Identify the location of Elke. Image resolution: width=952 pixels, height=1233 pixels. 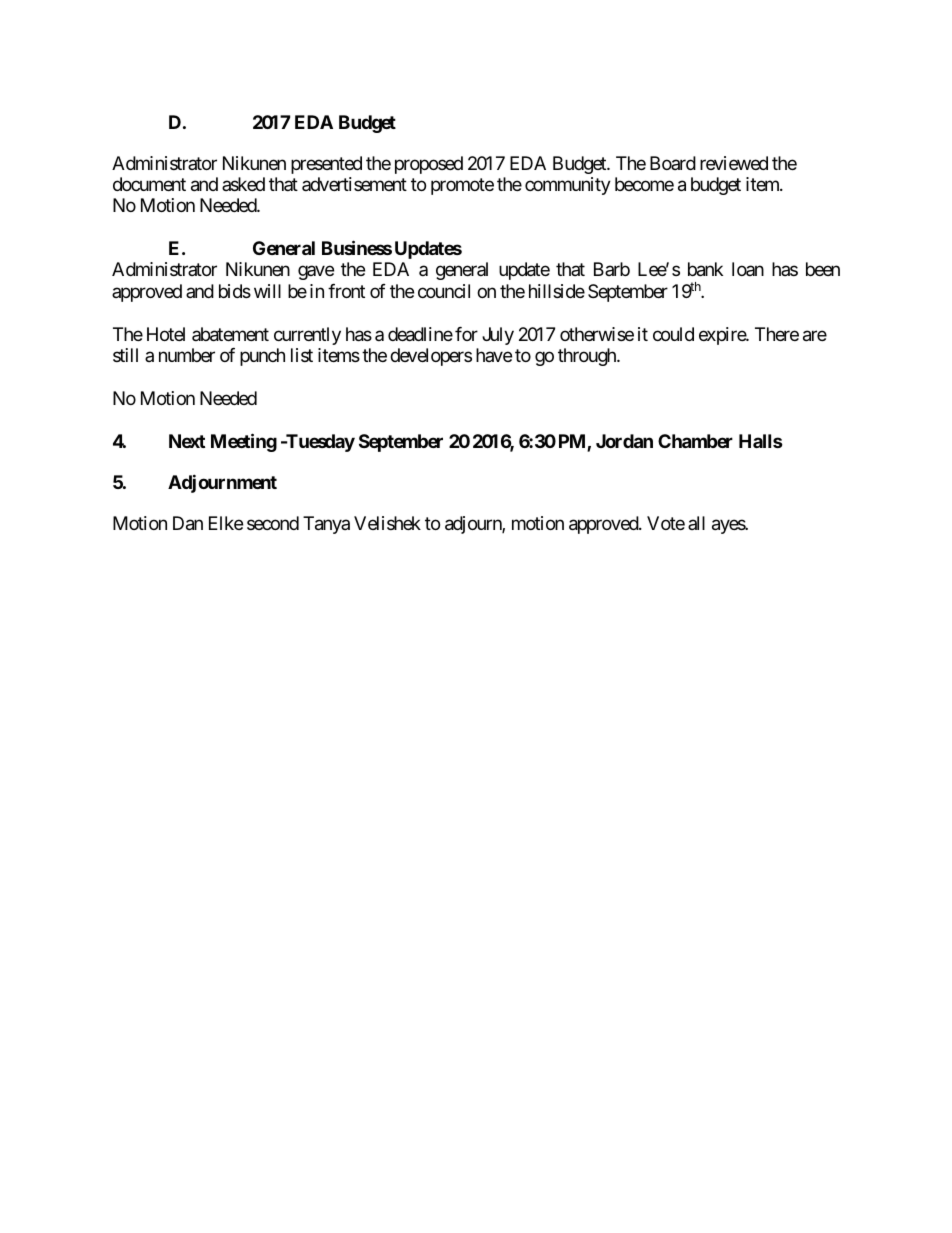
(226, 523).
